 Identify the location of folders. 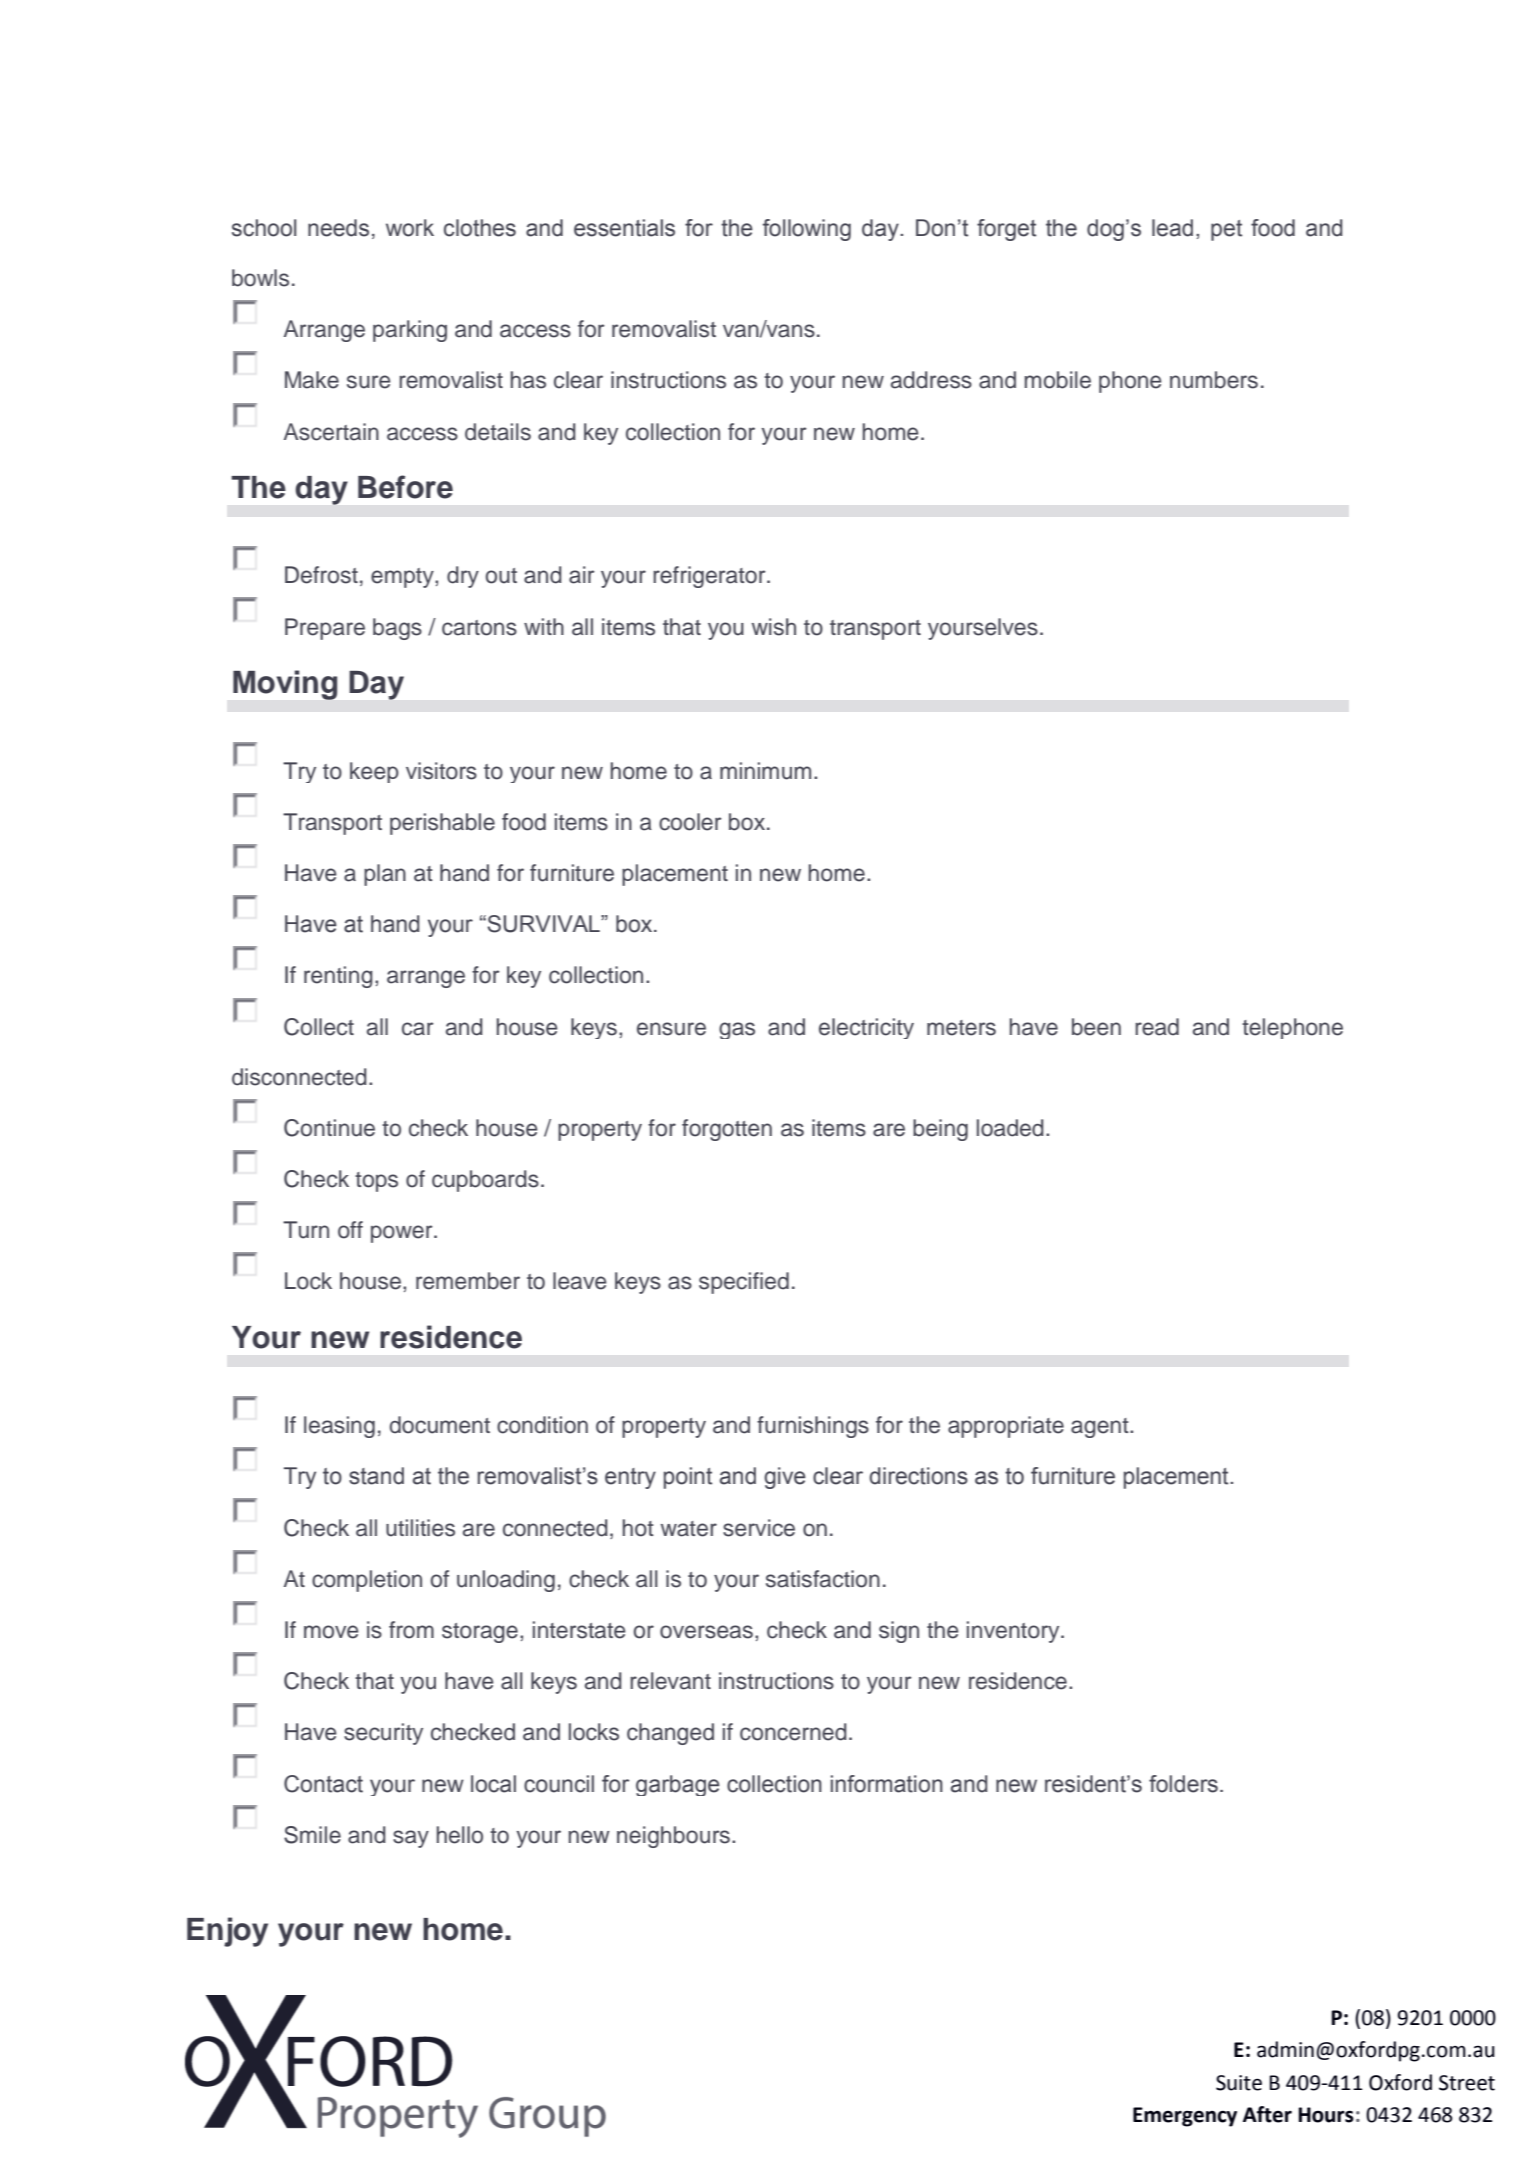
(1183, 1784).
